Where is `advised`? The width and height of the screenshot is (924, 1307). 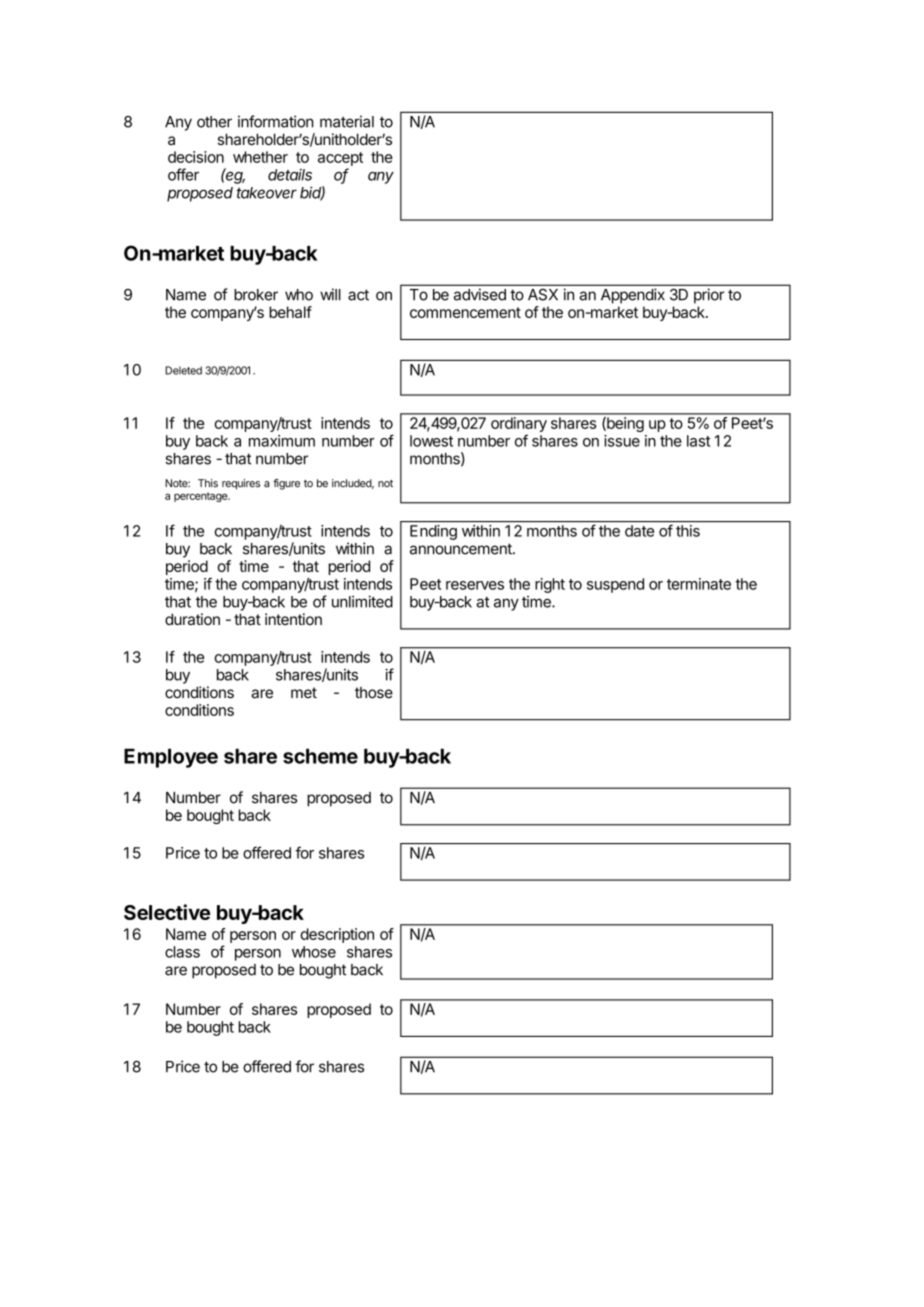
advised is located at coordinates (480, 294).
